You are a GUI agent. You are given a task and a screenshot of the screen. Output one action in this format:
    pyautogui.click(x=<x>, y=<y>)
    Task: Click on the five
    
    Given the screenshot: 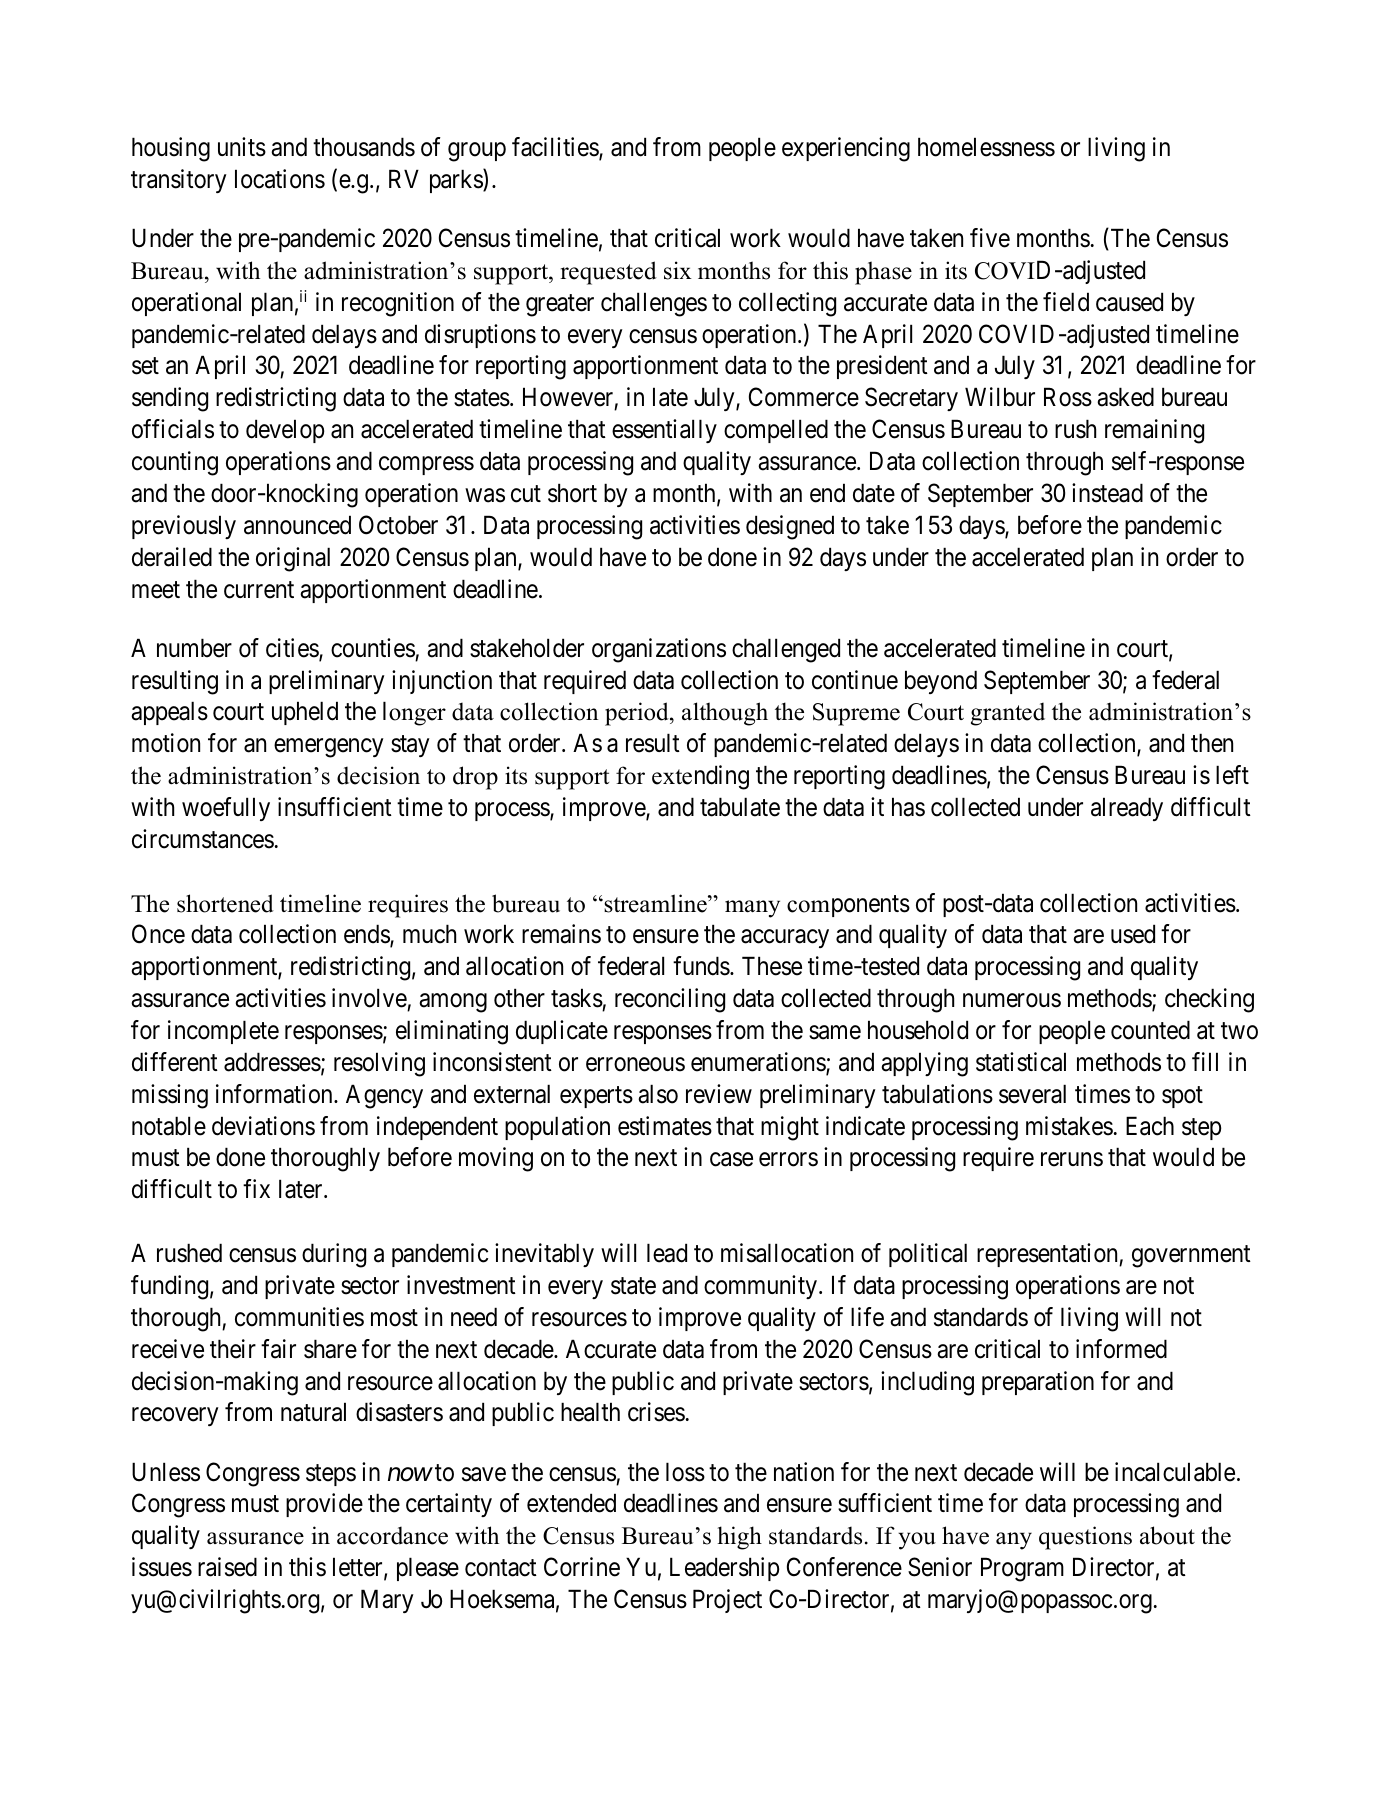 What is the action you would take?
    pyautogui.click(x=990, y=238)
